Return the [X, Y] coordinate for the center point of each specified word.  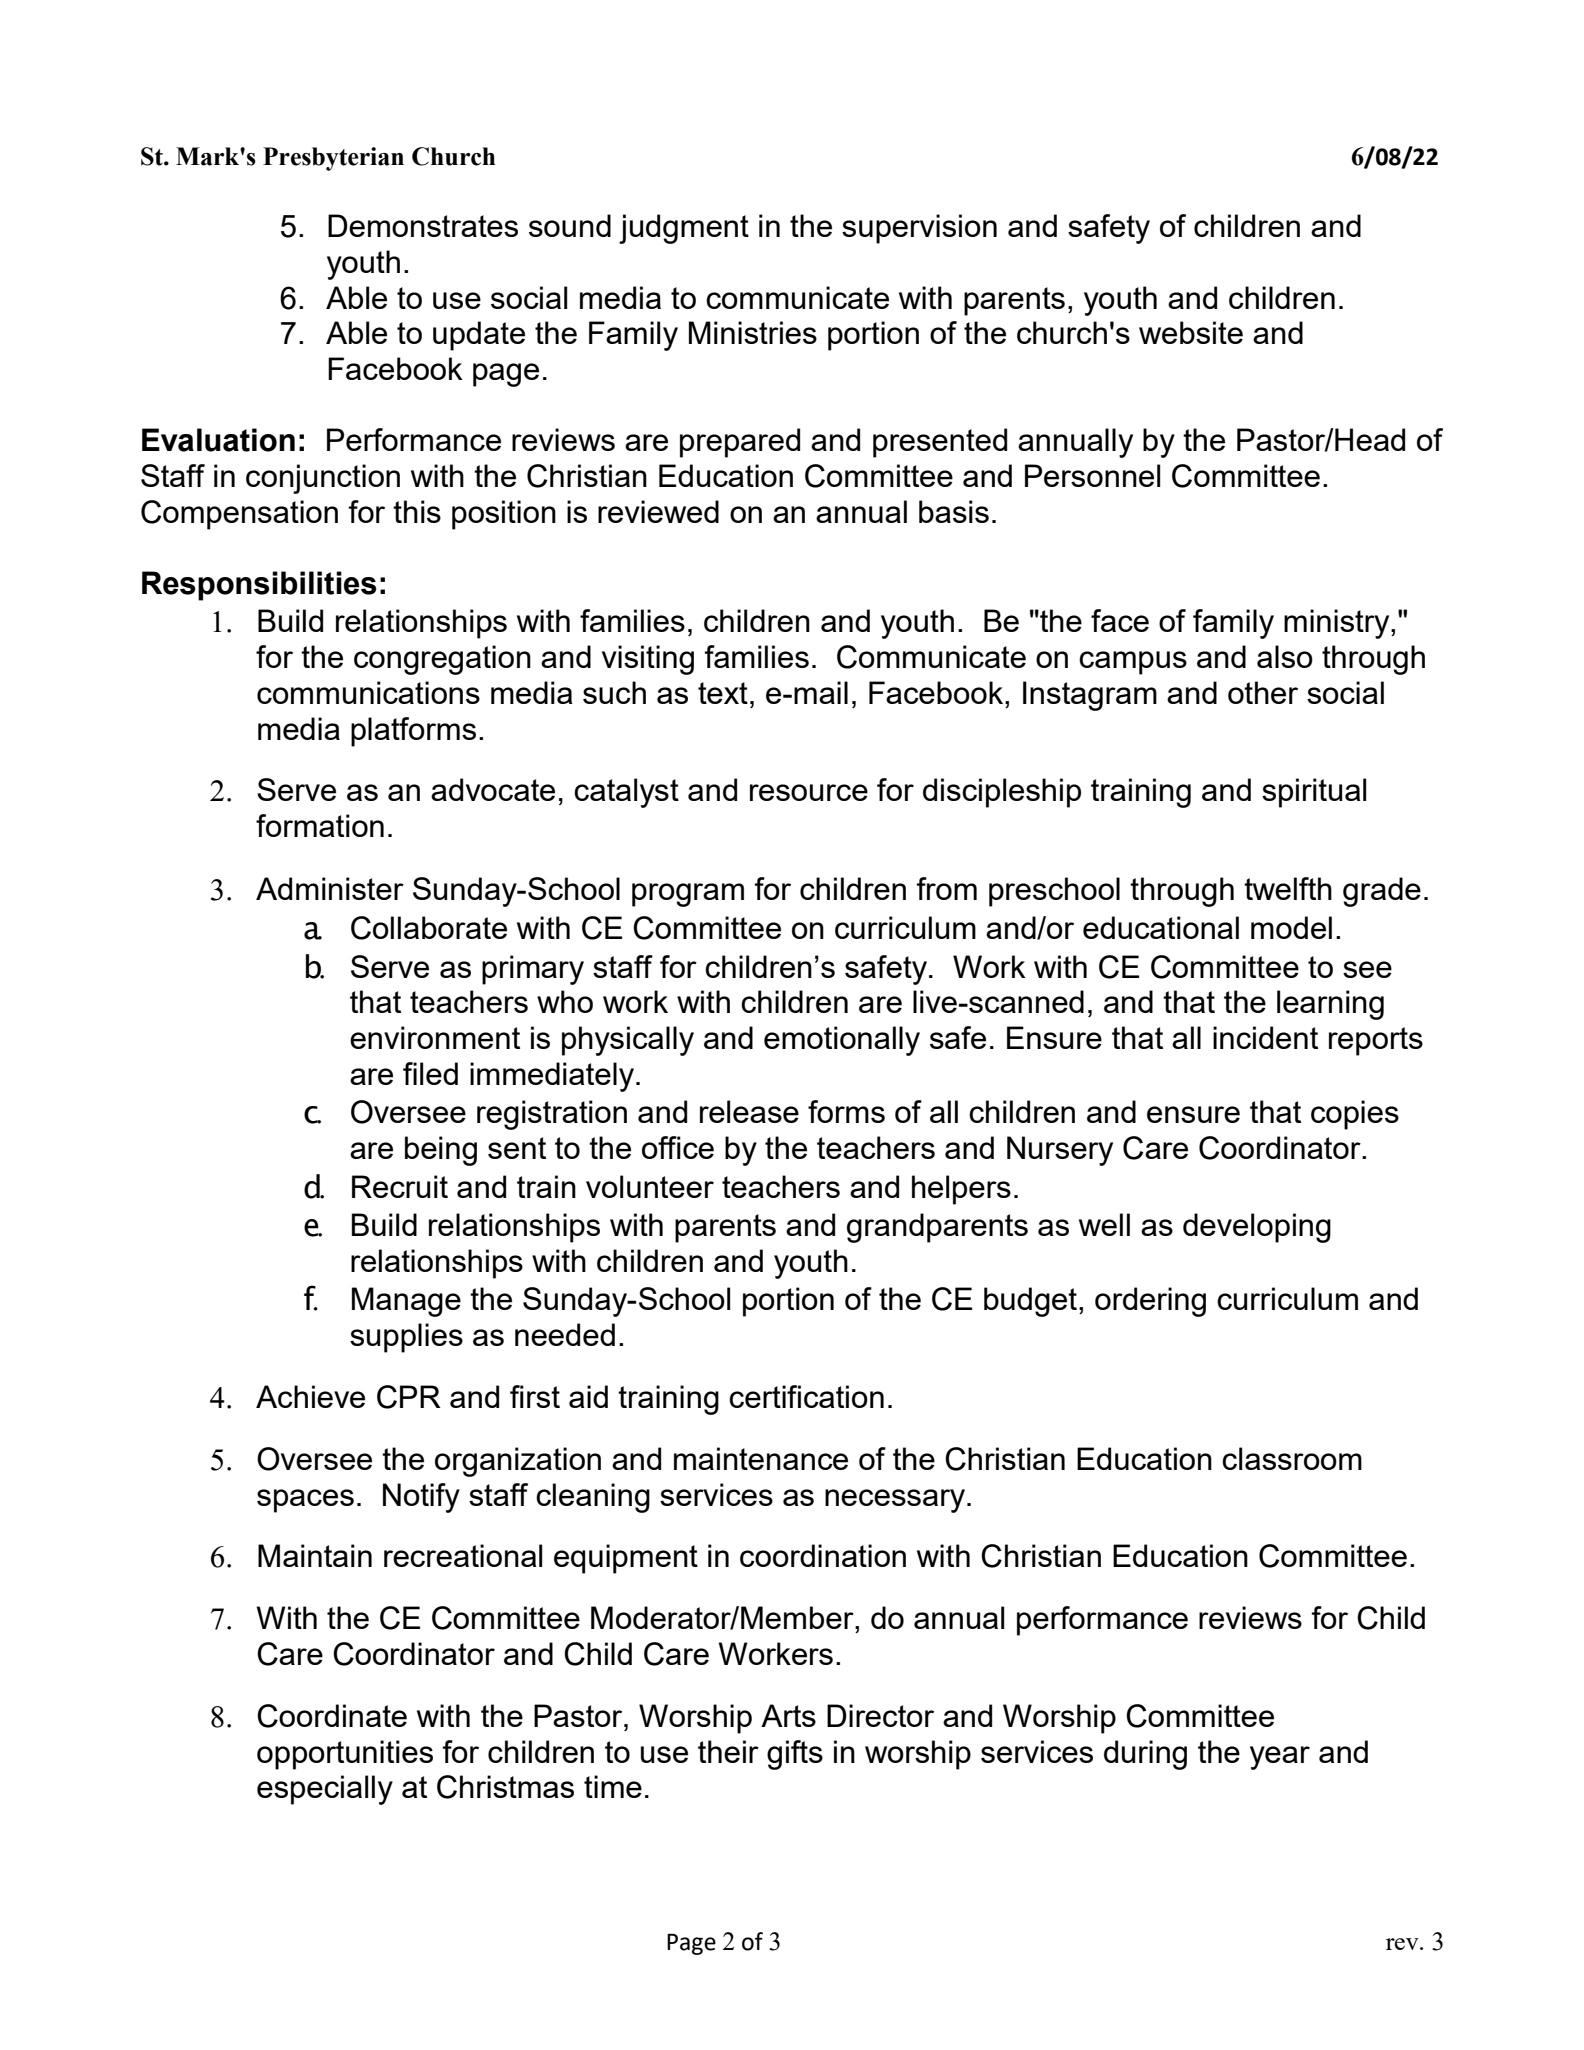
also [1285, 656]
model [1291, 927]
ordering [1150, 1302]
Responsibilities [259, 586]
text [723, 693]
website [1191, 332]
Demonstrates [423, 225]
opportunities [345, 1755]
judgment [684, 229]
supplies [406, 1338]
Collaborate [429, 928]
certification [806, 1396]
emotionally [842, 1041]
